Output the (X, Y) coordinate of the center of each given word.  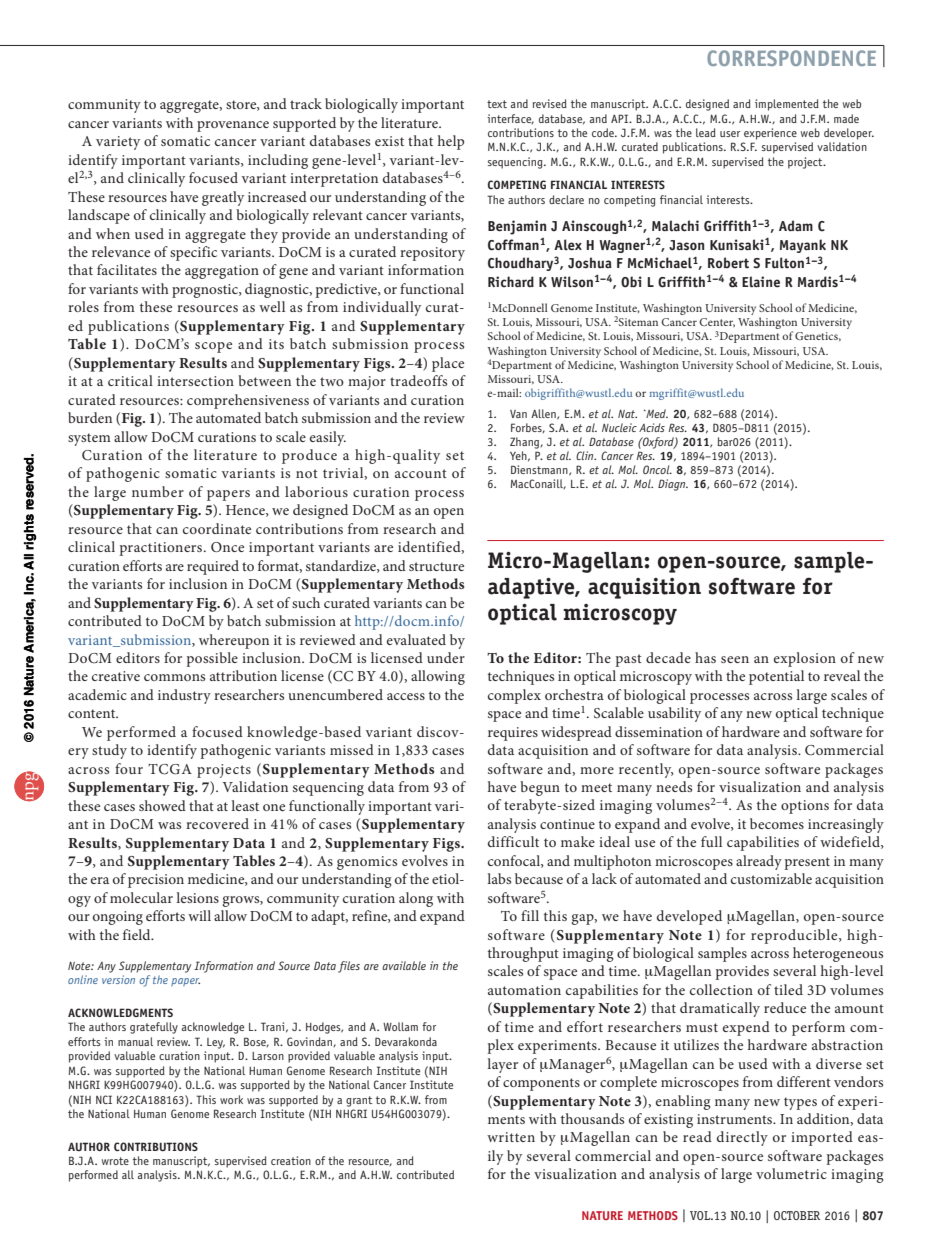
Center (717, 322)
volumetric (791, 1173)
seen (735, 659)
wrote (115, 1161)
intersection (195, 381)
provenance (233, 126)
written (511, 1137)
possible (212, 659)
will (199, 915)
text (497, 104)
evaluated (416, 639)
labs (499, 878)
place (448, 364)
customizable (771, 878)
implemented (787, 105)
